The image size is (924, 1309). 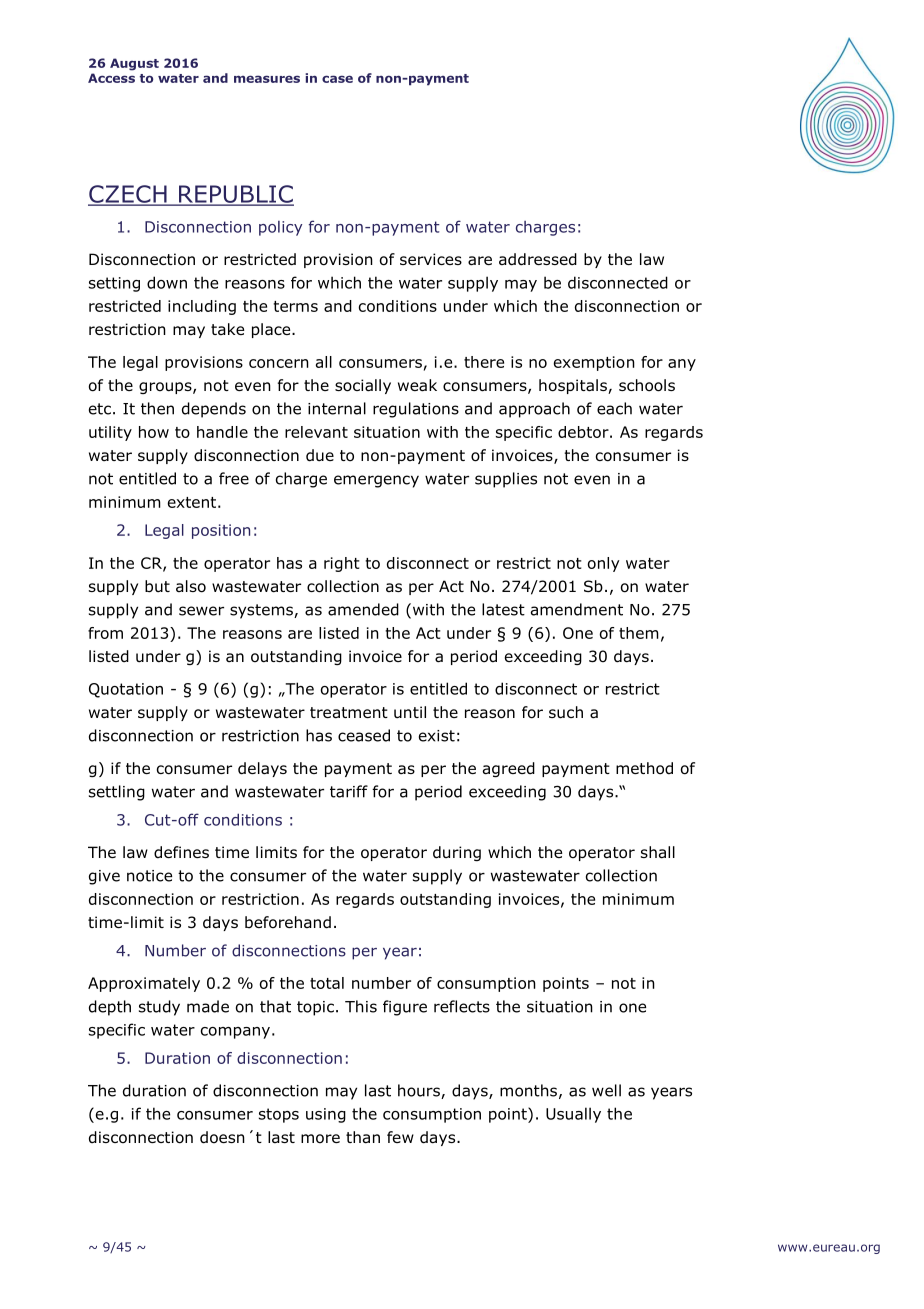 I want to click on amended, so click(x=363, y=609).
